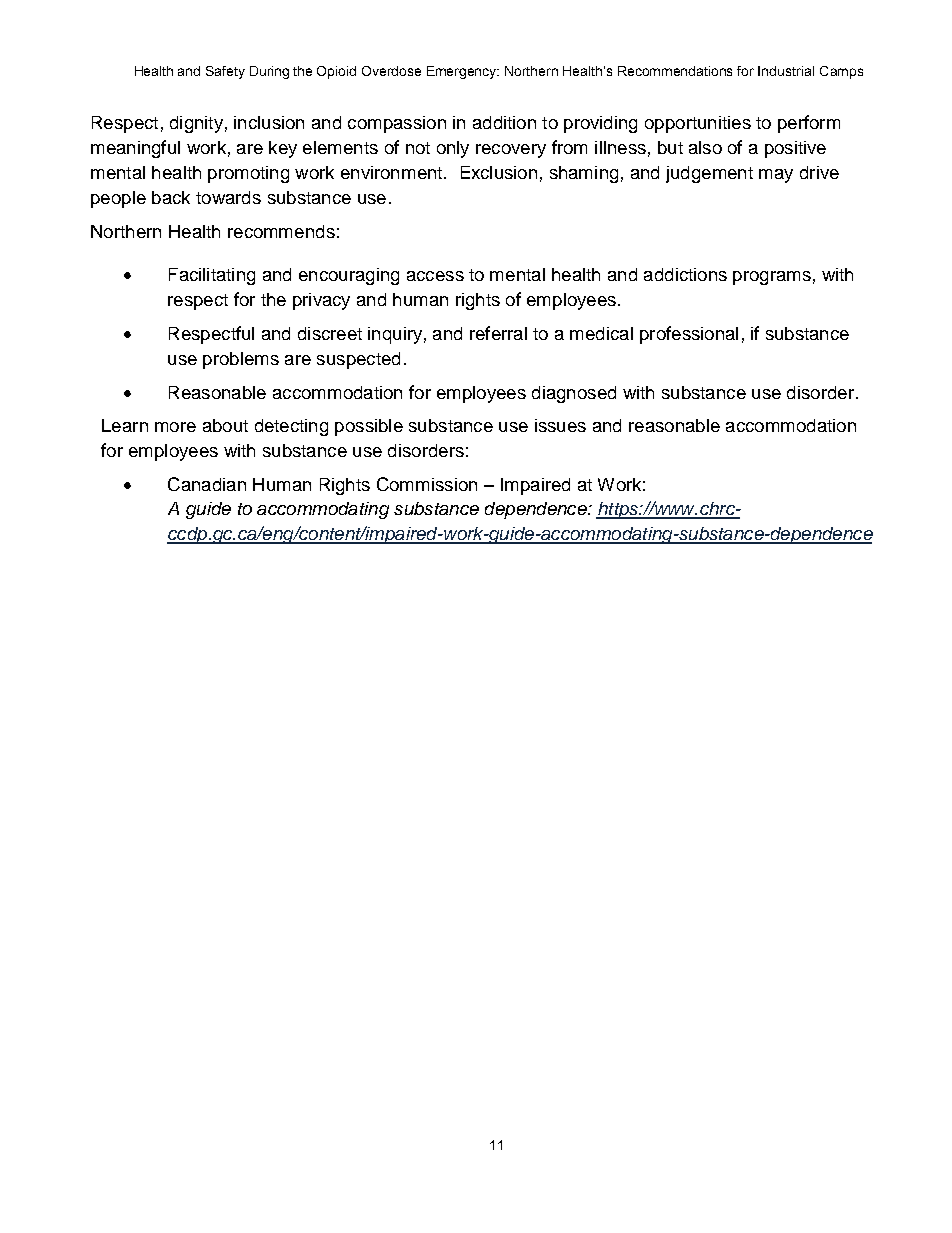  Describe the element at coordinates (225, 72) in the image. I see `Safety` at that location.
